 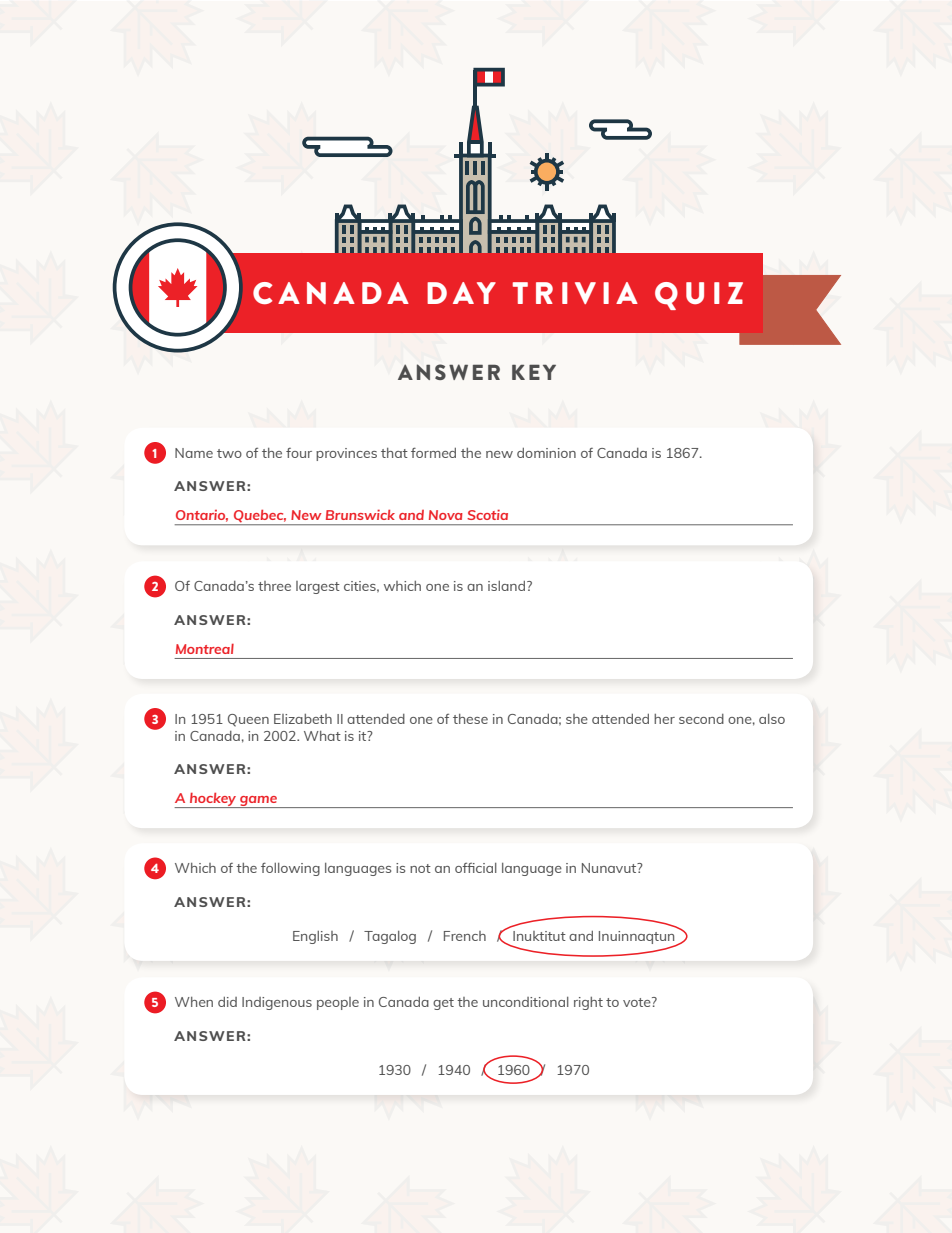 I want to click on second, so click(x=701, y=719).
